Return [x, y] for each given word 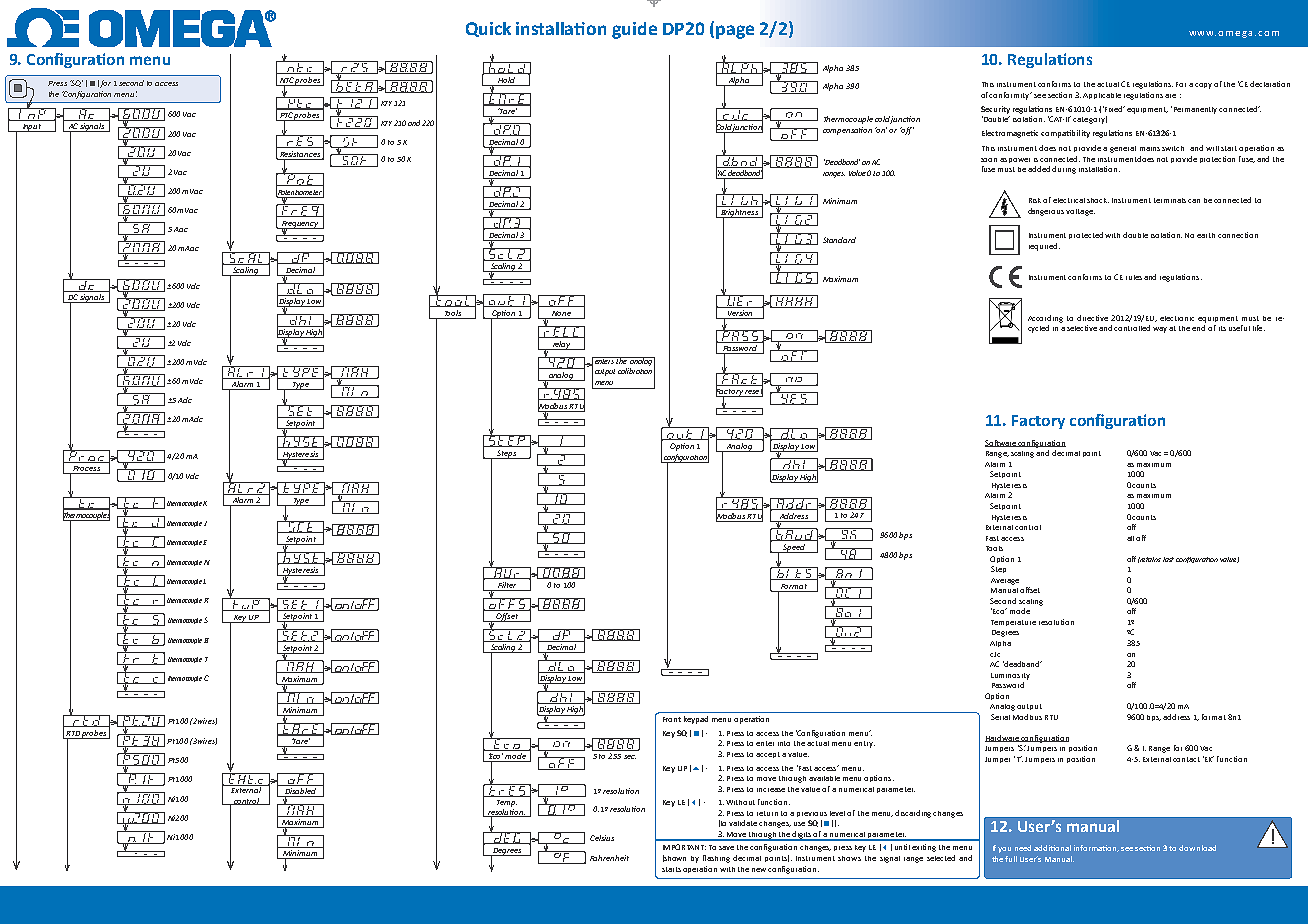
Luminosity [1010, 676]
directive [1092, 318]
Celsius [602, 838]
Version [740, 314]
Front [672, 719]
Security [995, 110]
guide [634, 30]
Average [1005, 581]
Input [32, 128]
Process [86, 470]
